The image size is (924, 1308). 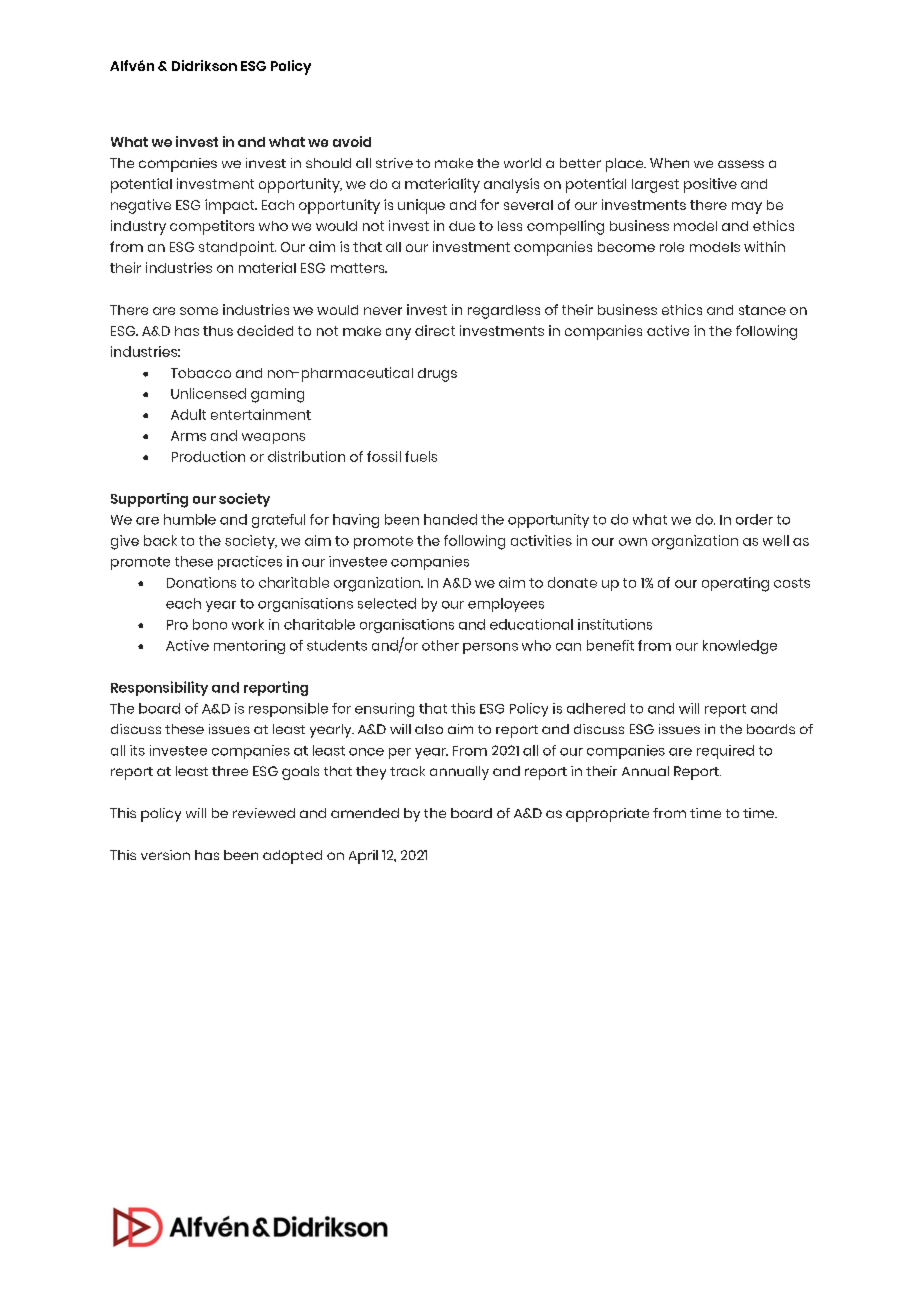 I want to click on assess, so click(x=741, y=164).
